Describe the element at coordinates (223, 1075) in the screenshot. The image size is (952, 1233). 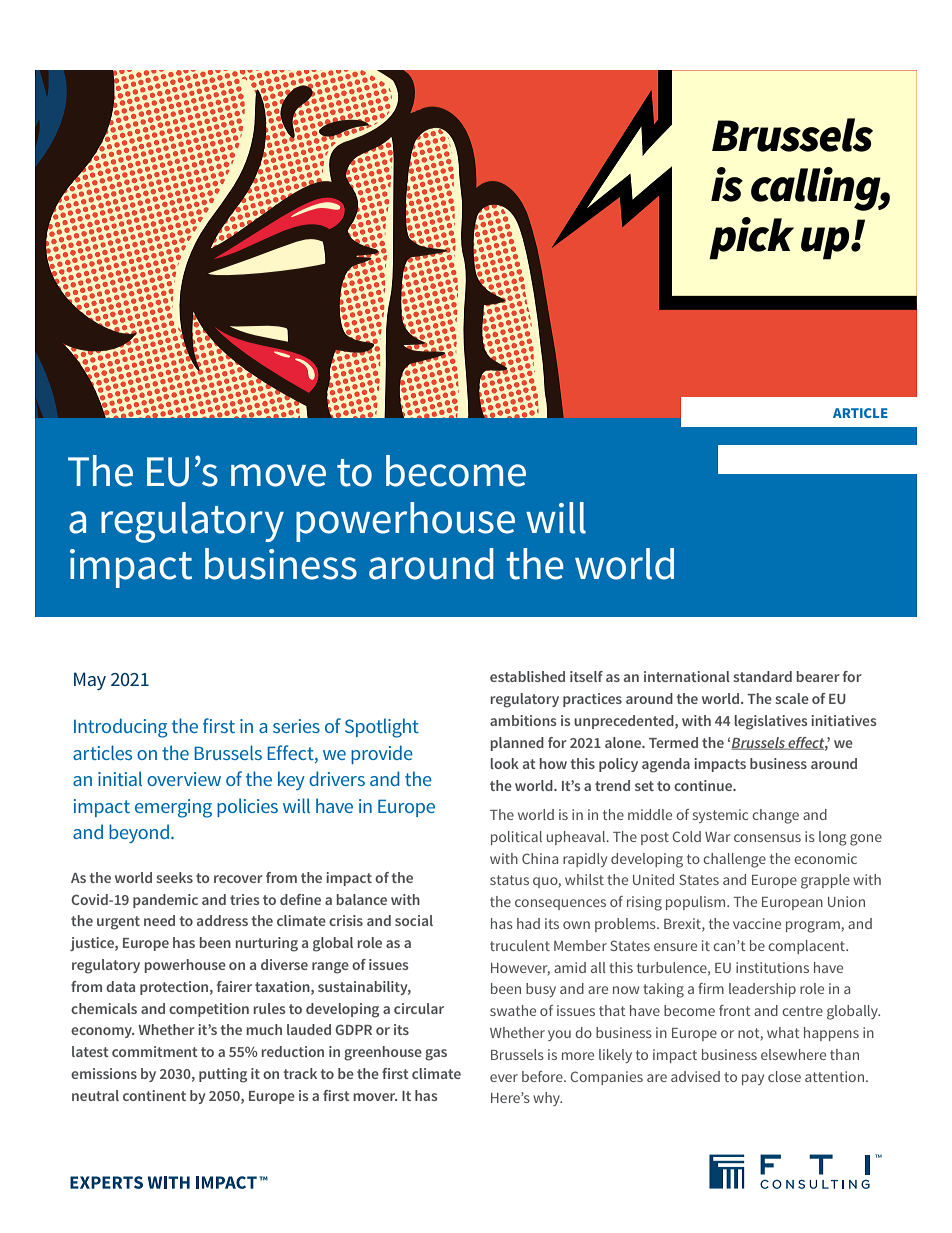
I see `putting` at that location.
